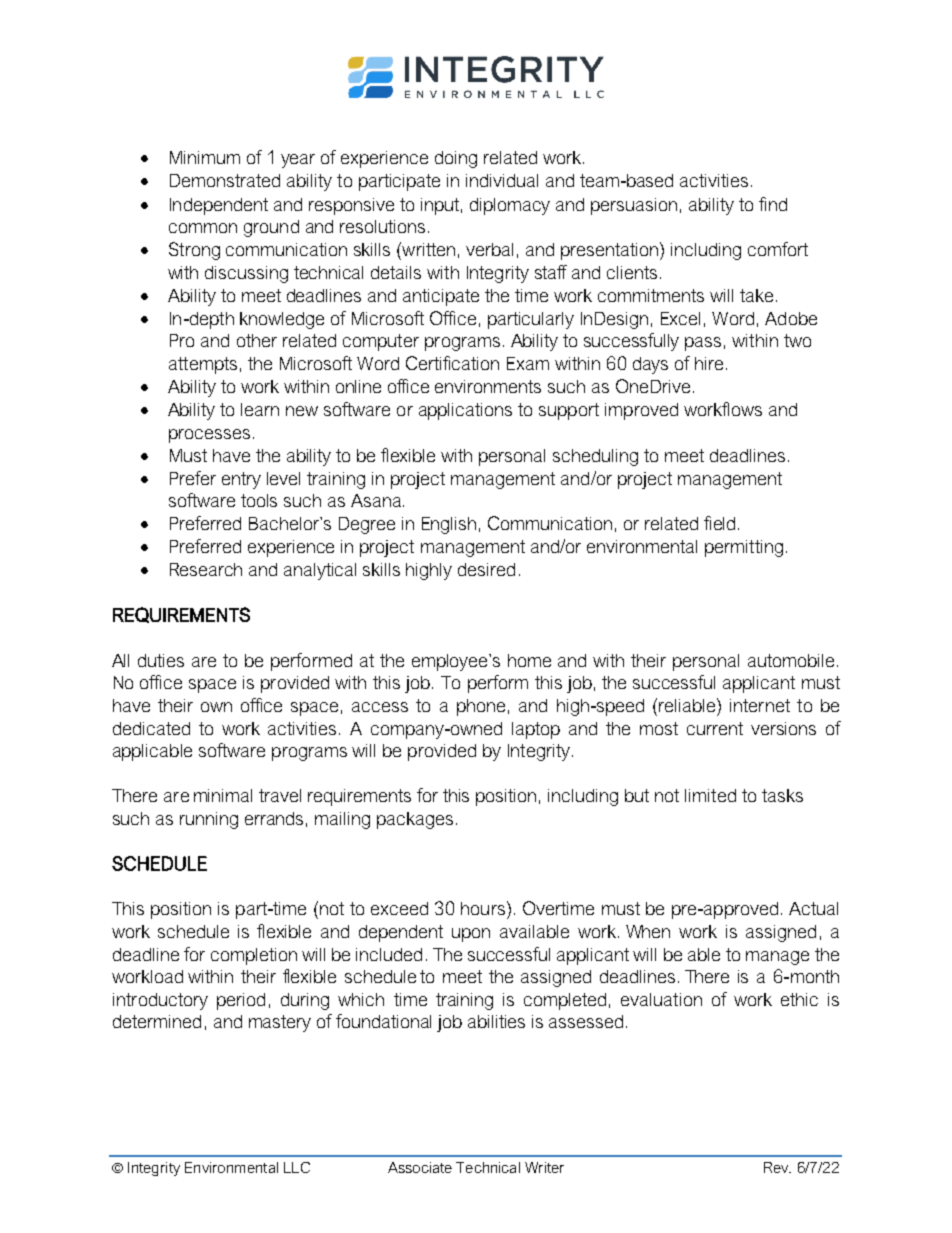 The width and height of the page is (952, 1233). What do you see at coordinates (465, 411) in the page?
I see `applications` at bounding box center [465, 411].
